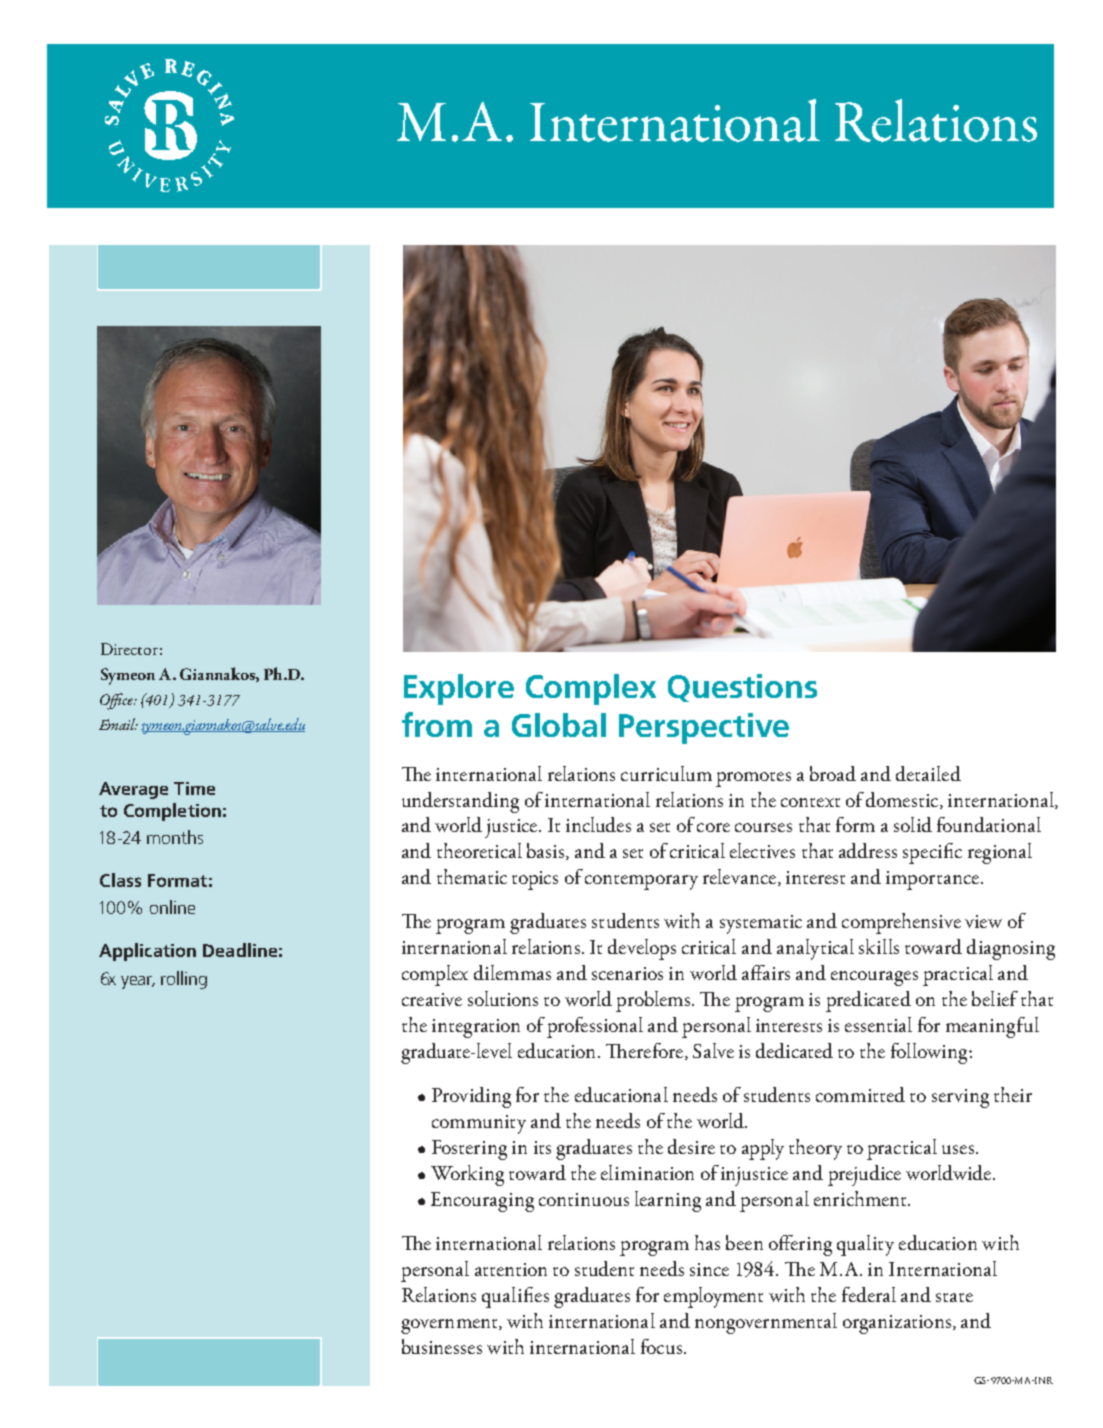  Describe the element at coordinates (535, 880) in the document. I see `topics` at that location.
